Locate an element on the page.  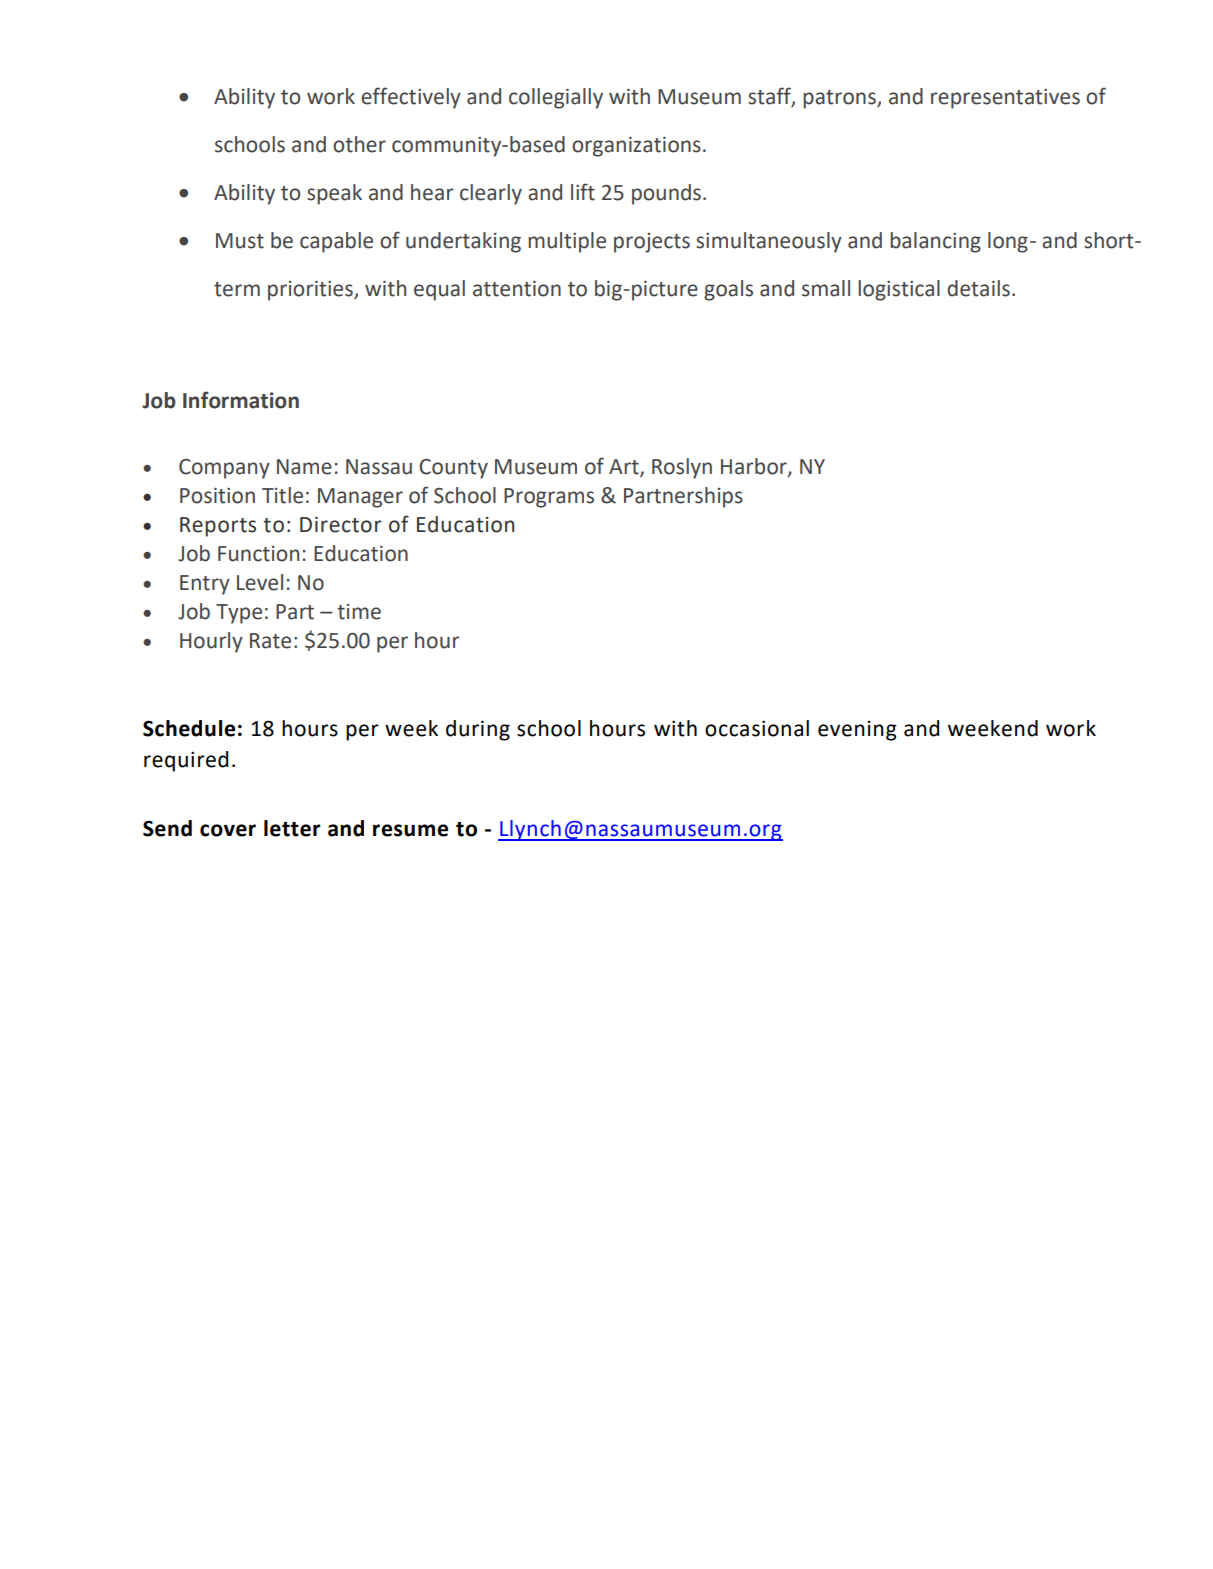
Harbor is located at coordinates (755, 467).
